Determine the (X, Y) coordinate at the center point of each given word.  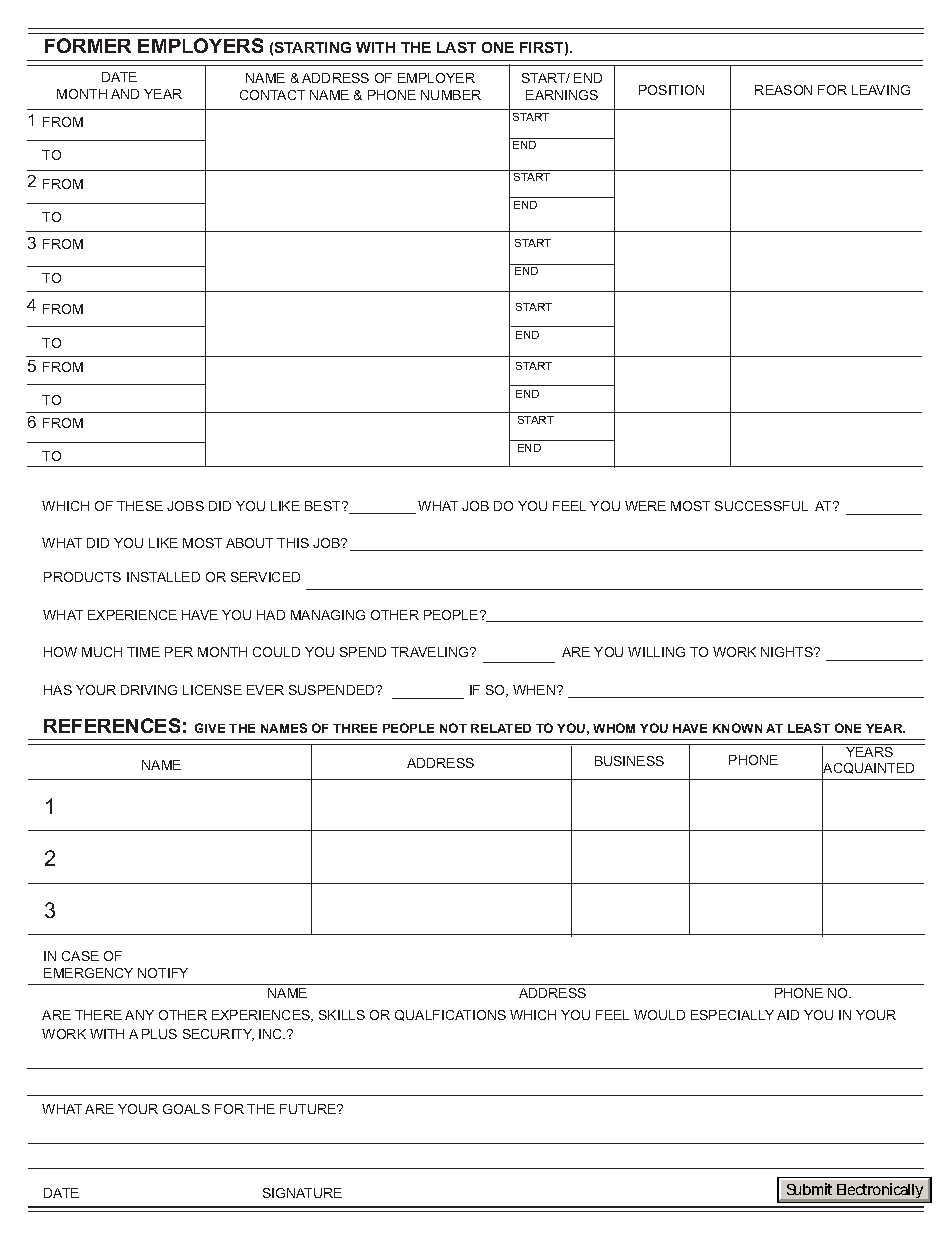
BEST (324, 506)
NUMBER (451, 95)
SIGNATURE (302, 1193)
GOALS (186, 1109)
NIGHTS (788, 652)
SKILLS (342, 1015)
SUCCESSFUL (761, 506)
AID (788, 1015)
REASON (783, 90)
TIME (143, 652)
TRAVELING (431, 652)
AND (125, 94)
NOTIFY (163, 973)
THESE (140, 506)
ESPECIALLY (732, 1015)
